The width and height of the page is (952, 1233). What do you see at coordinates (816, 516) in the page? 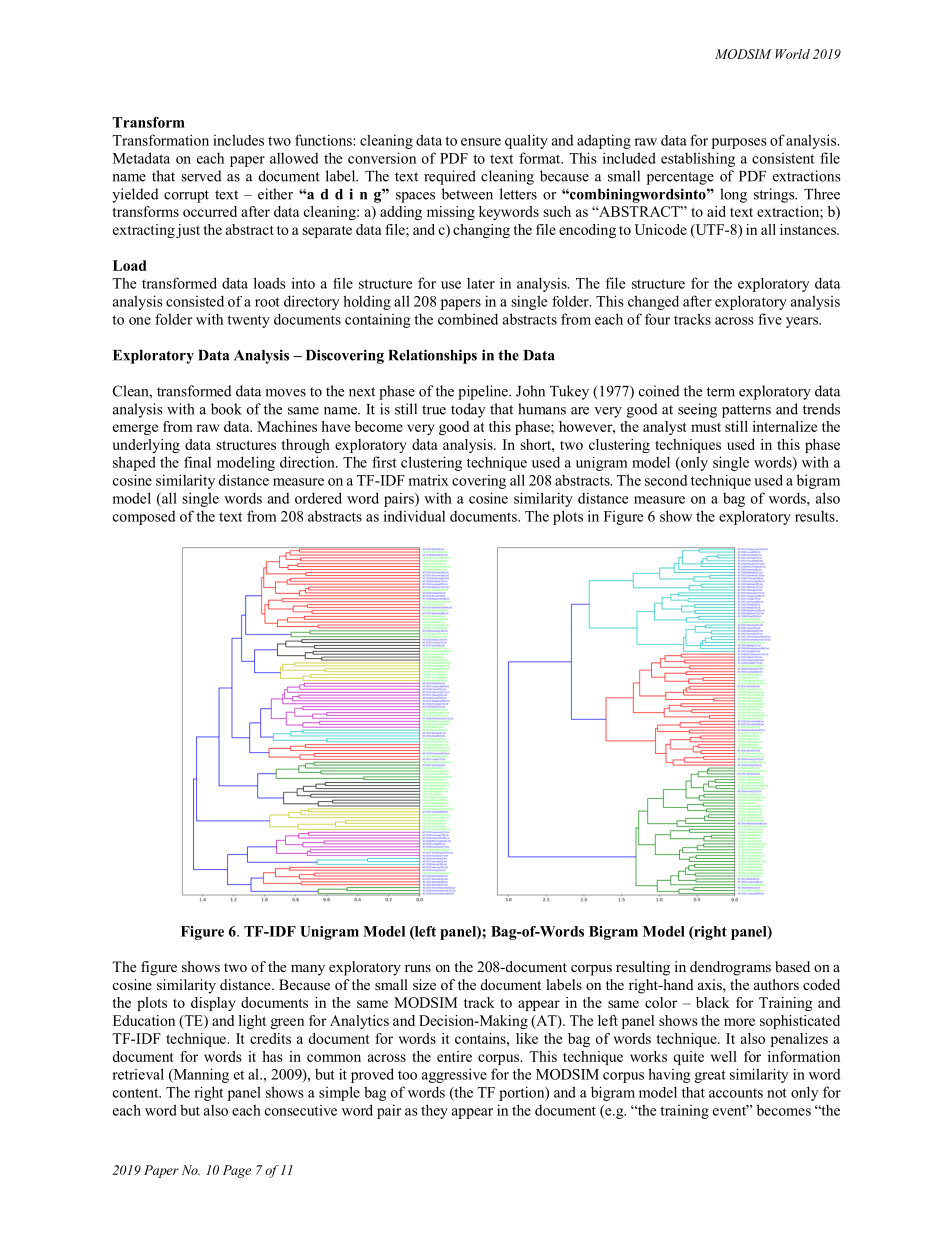
I see `results` at bounding box center [816, 516].
